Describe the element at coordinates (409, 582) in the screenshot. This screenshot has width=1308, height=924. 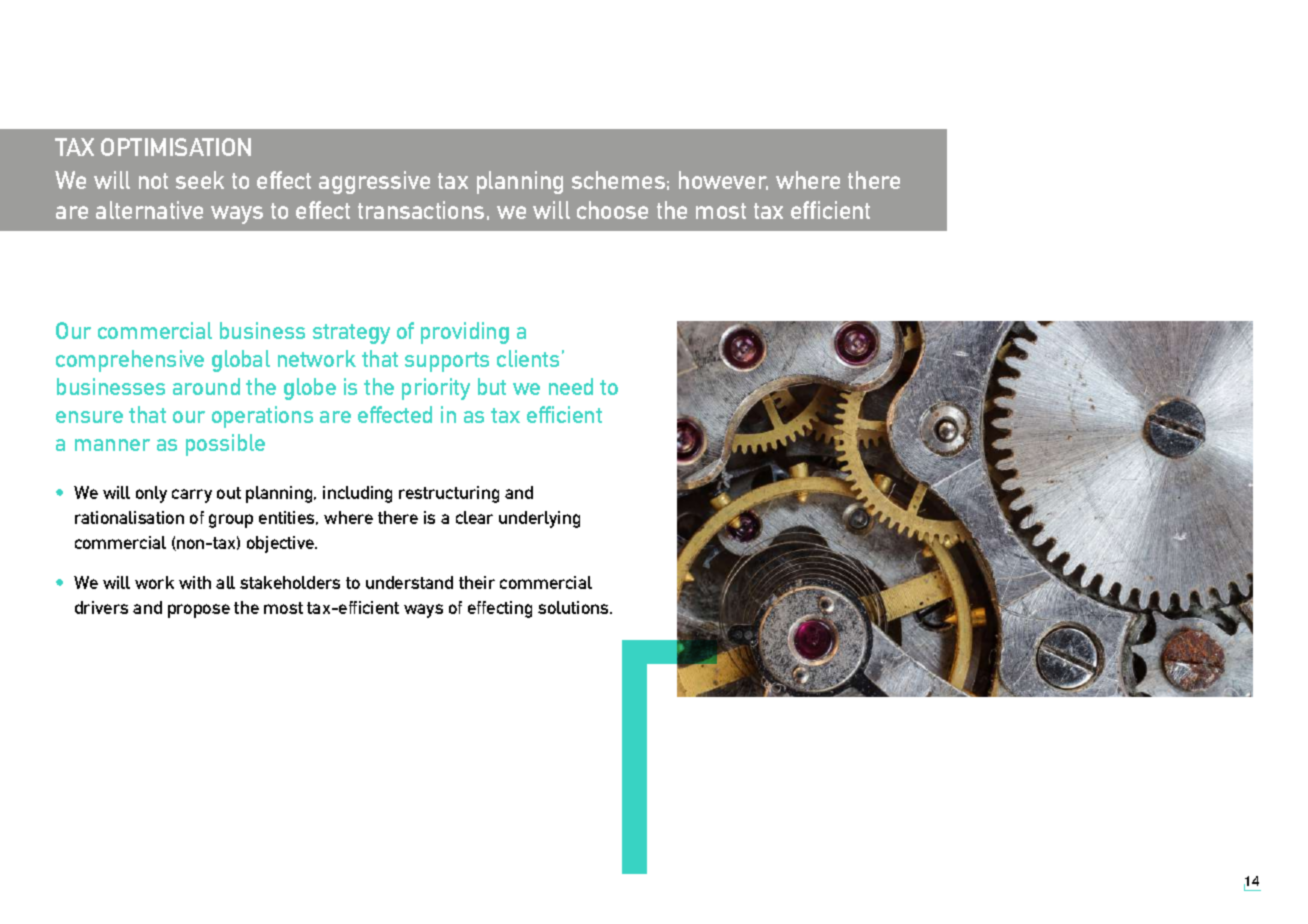
I see `understand` at that location.
